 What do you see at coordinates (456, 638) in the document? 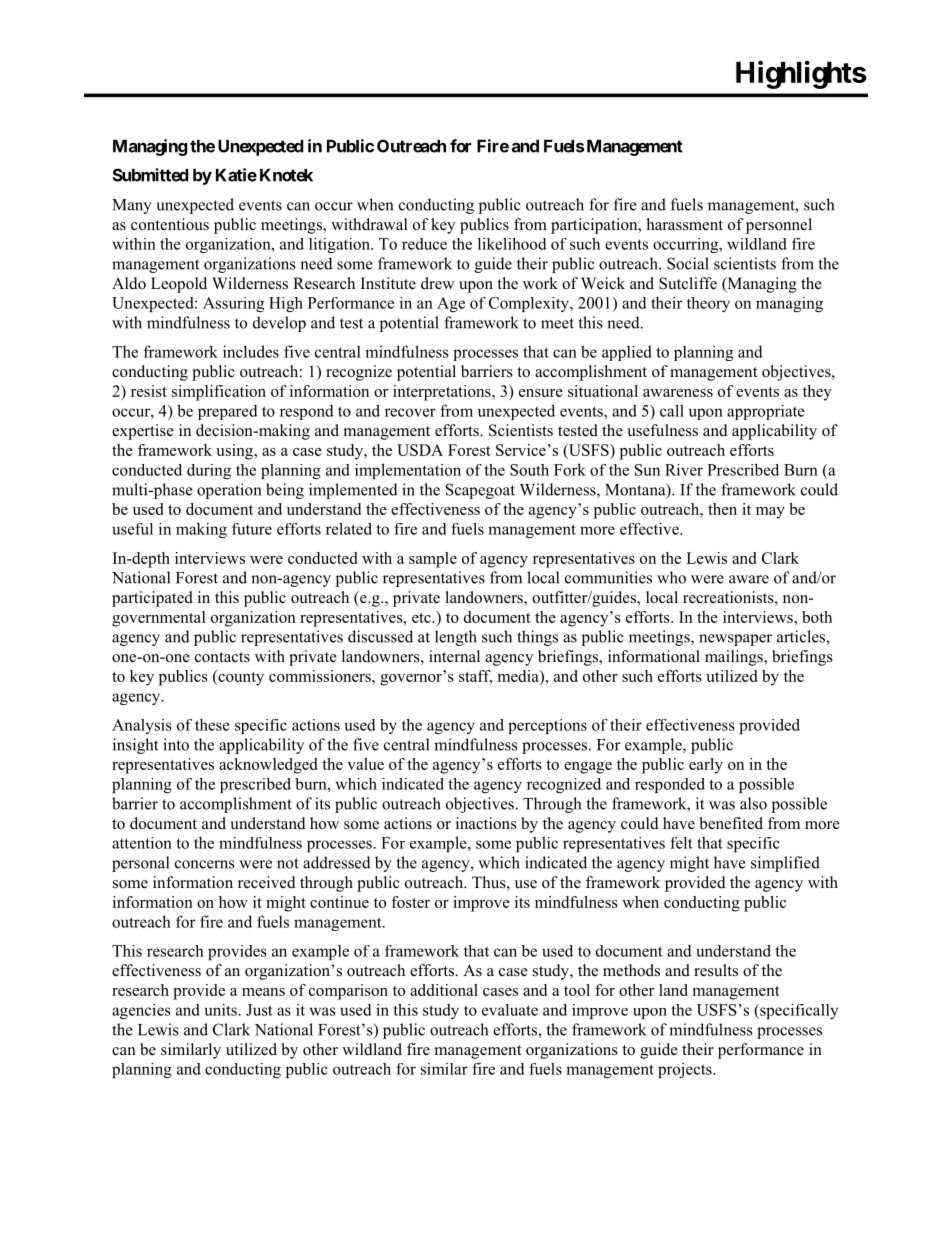
I see `length` at bounding box center [456, 638].
